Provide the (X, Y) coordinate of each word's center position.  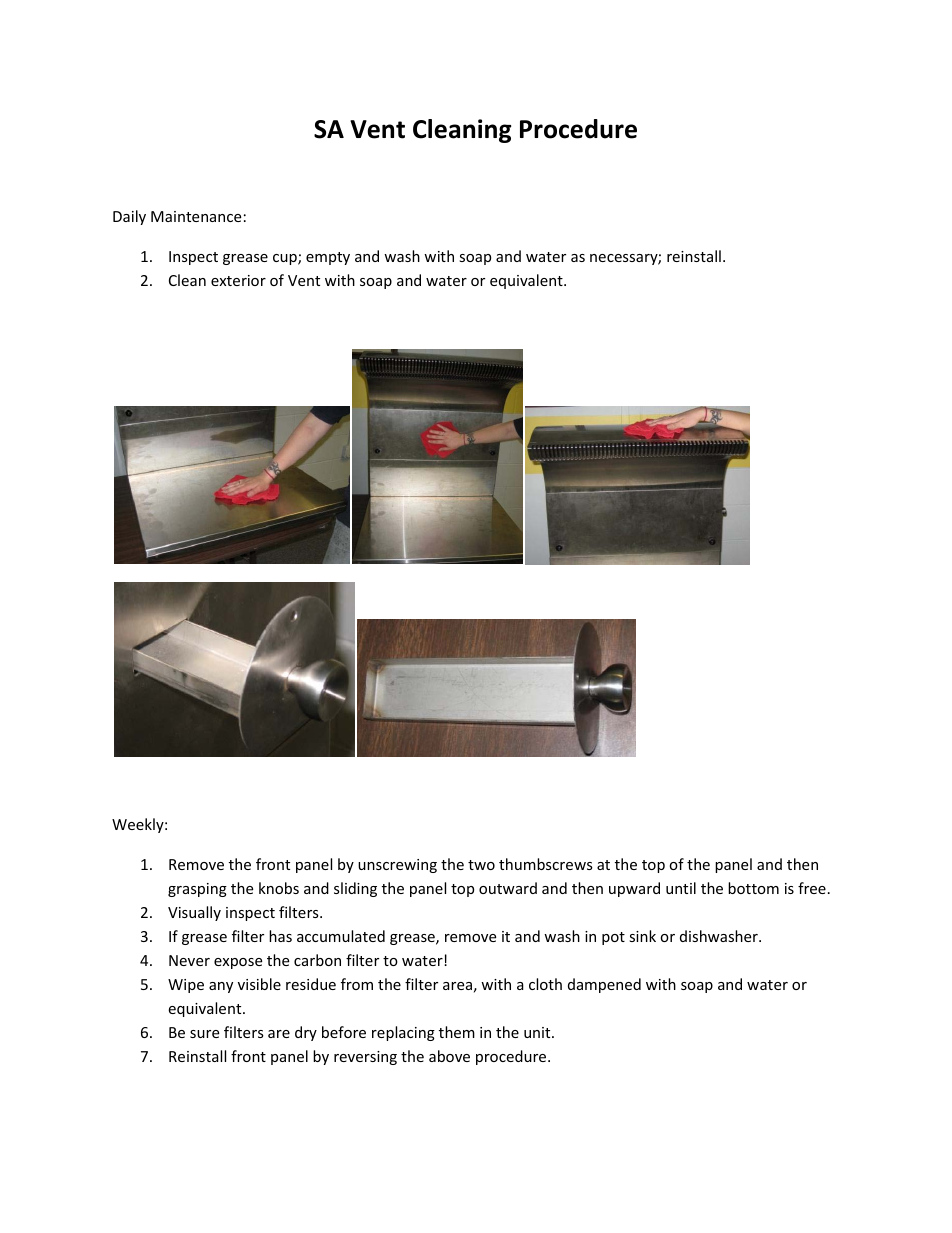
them (457, 1032)
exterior (238, 280)
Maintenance (196, 216)
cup (286, 259)
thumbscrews (546, 864)
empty (328, 258)
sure (204, 1034)
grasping (197, 890)
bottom (753, 888)
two (481, 865)
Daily (129, 217)
